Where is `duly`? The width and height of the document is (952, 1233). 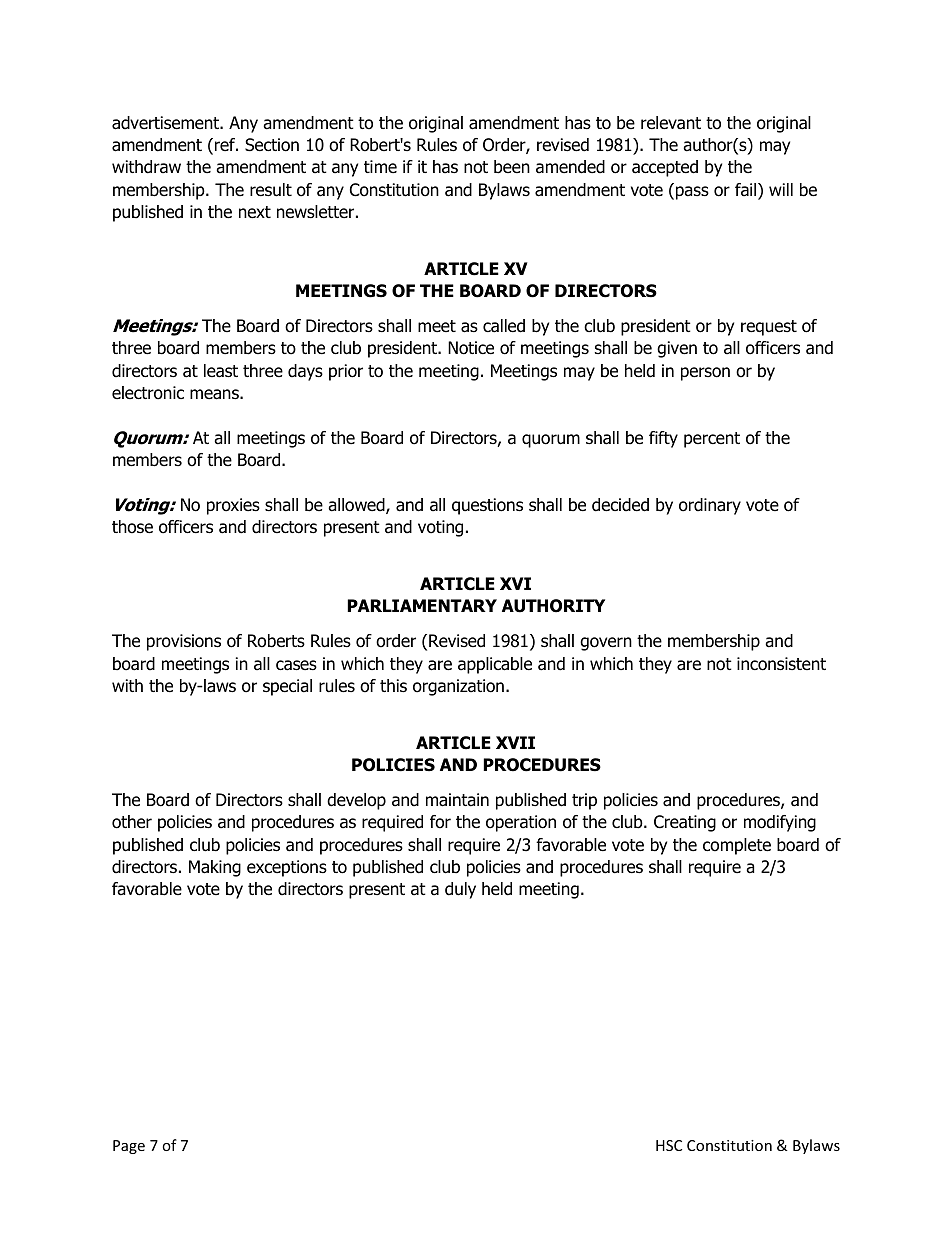
duly is located at coordinates (460, 890).
